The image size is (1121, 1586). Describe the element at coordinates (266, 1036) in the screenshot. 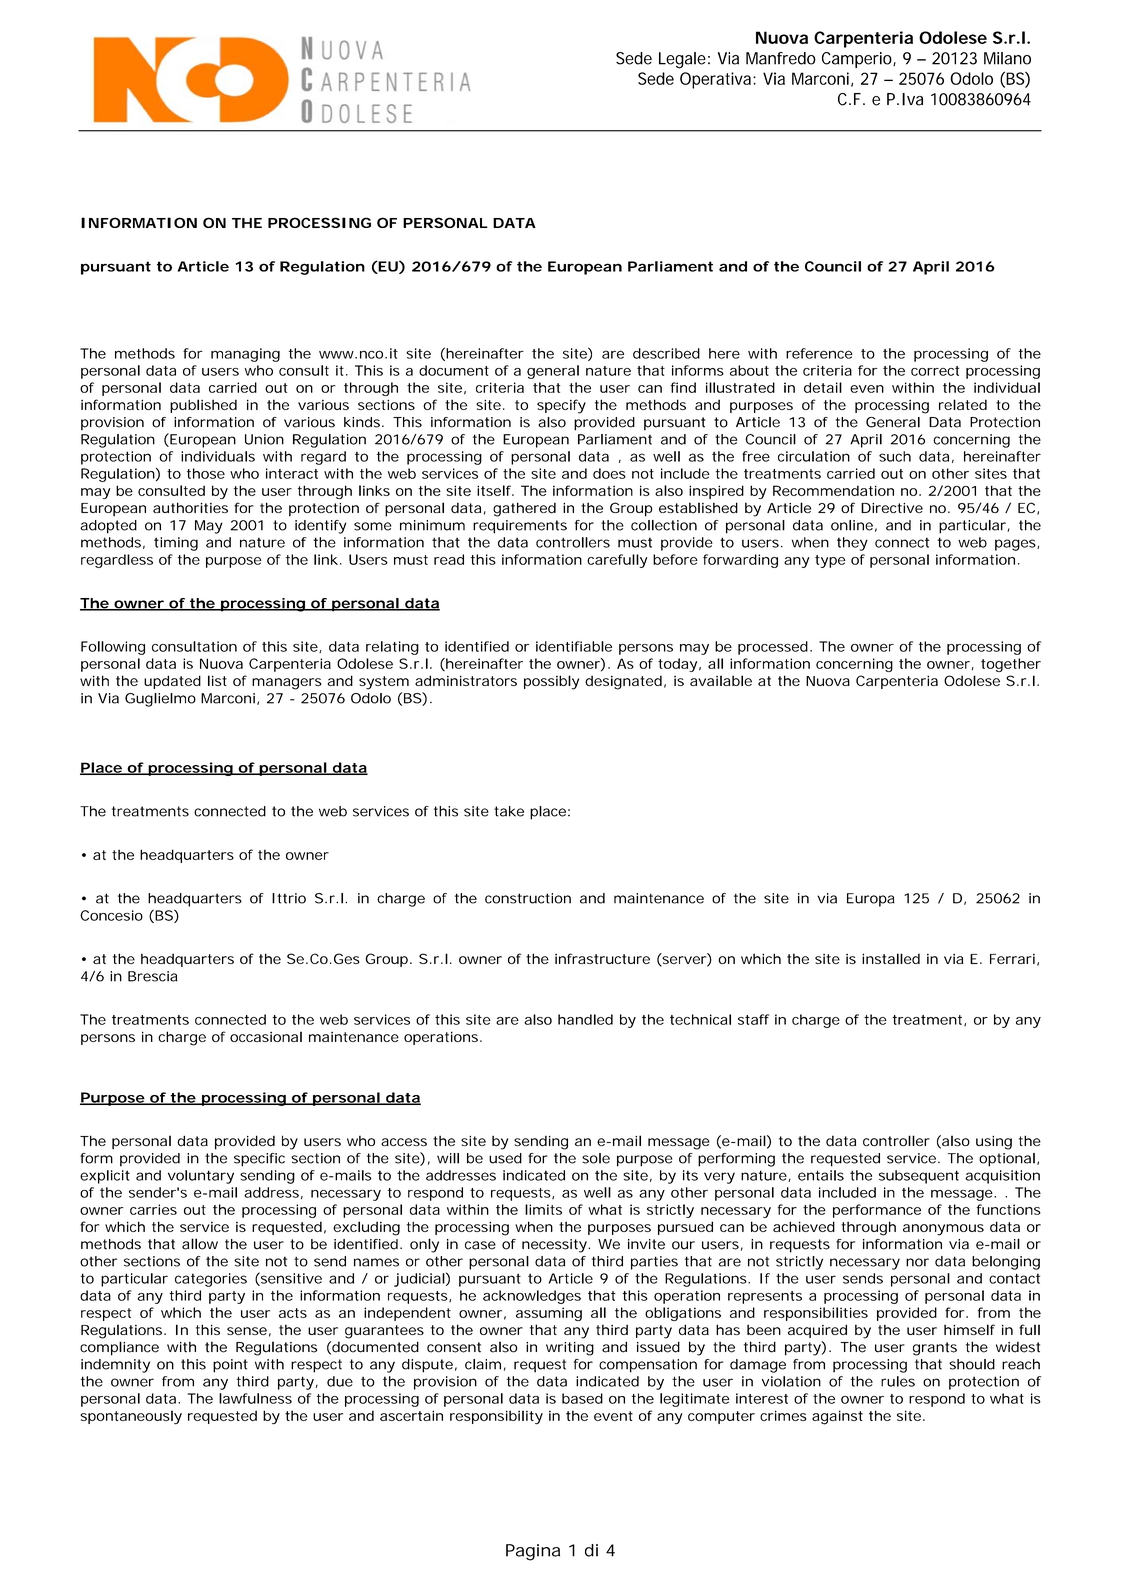

I see `occasional` at that location.
